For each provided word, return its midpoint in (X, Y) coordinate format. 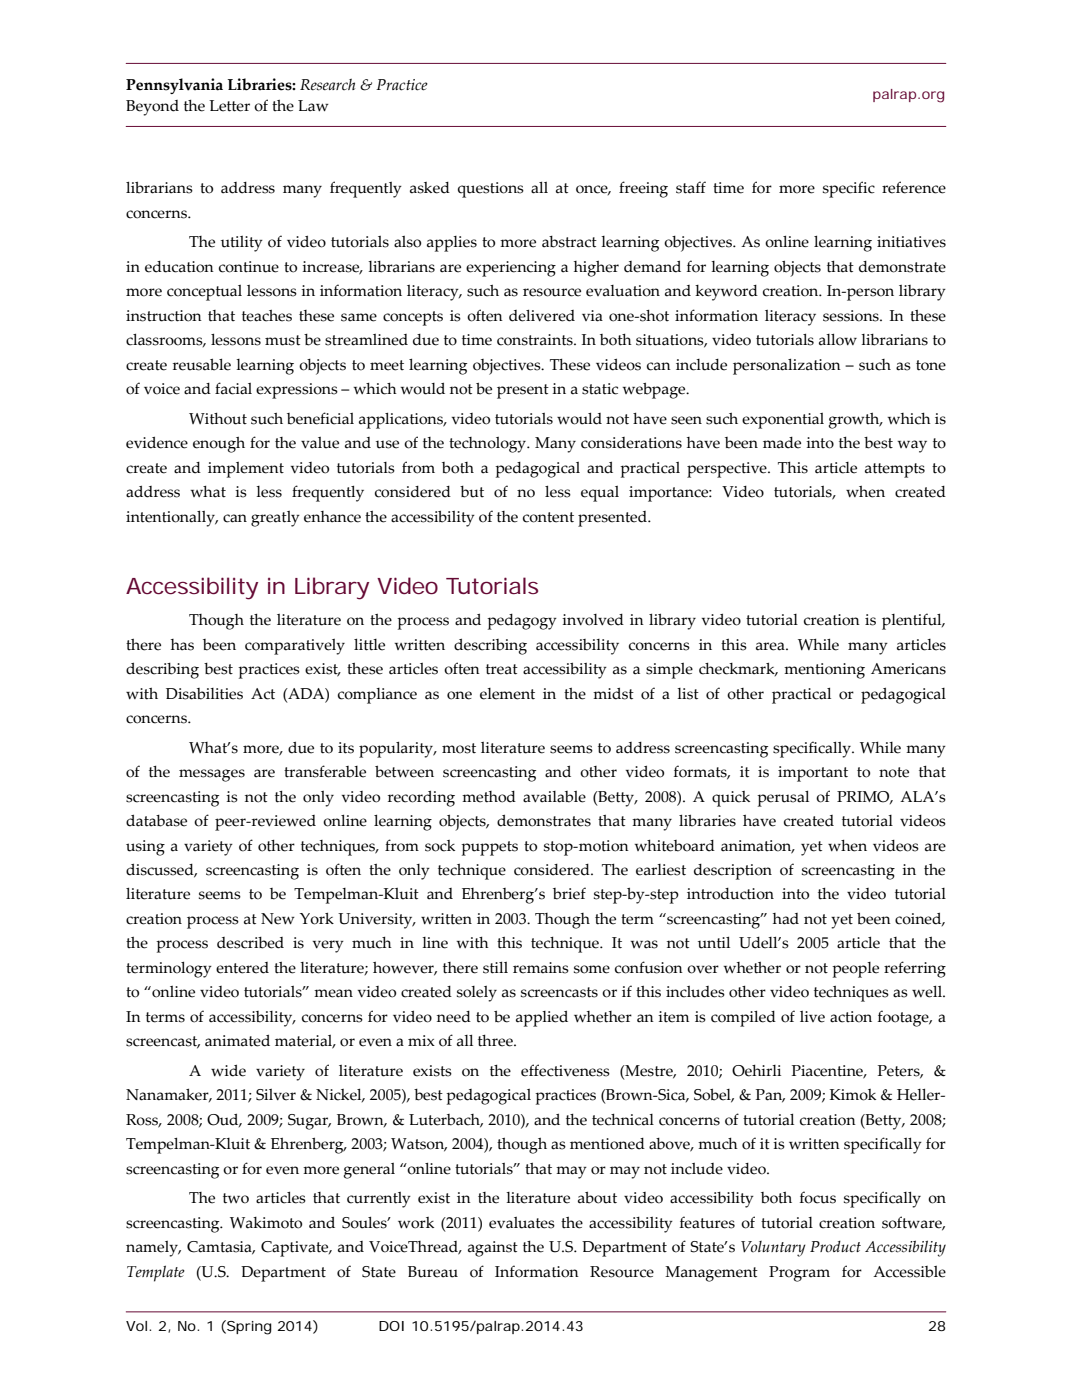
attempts (895, 470)
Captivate (296, 1249)
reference (914, 187)
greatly (275, 519)
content (548, 517)
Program (799, 1274)
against (493, 1249)
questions (491, 190)
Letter (229, 106)
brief (569, 893)
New (278, 919)
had (786, 919)
